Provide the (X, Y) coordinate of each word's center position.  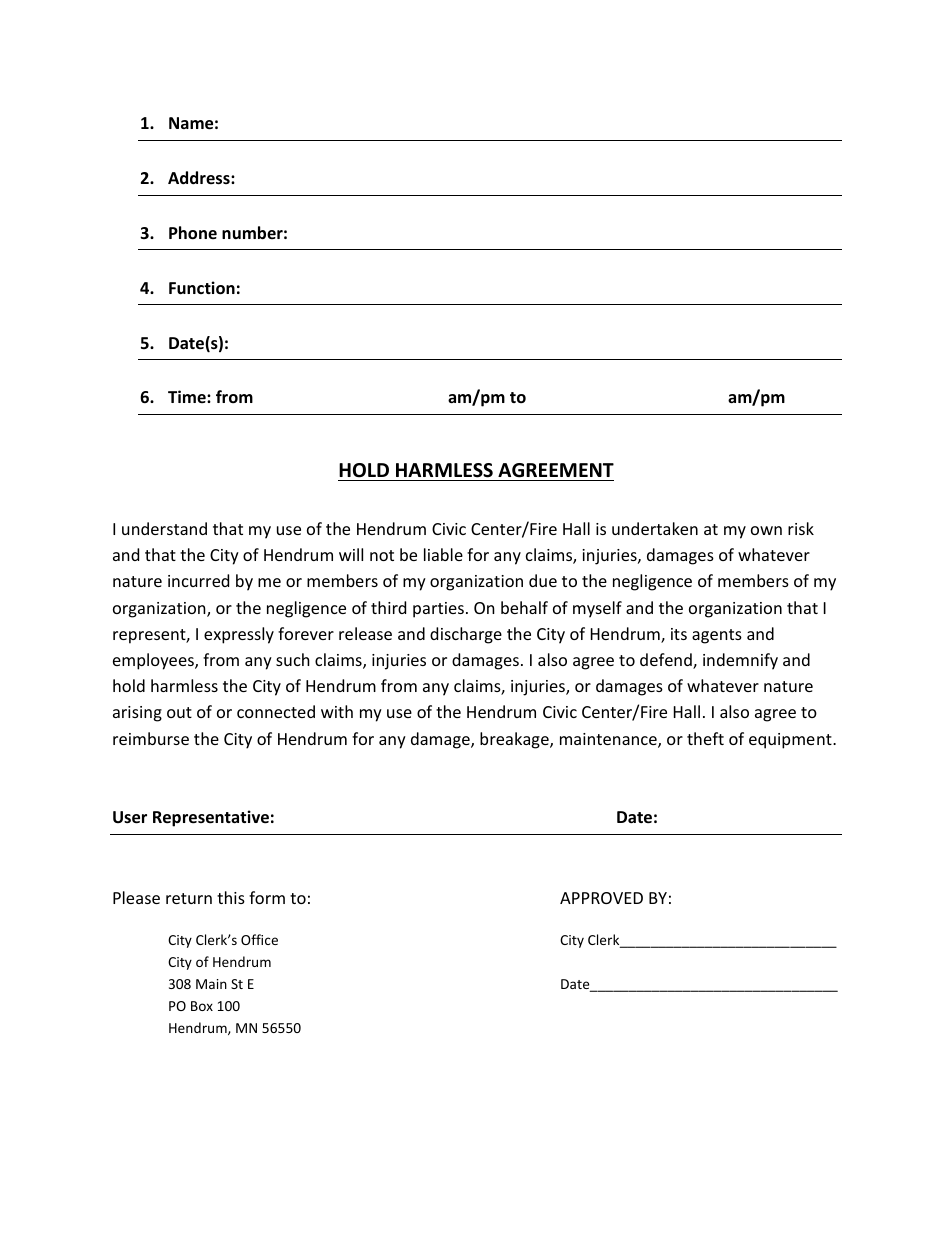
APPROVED (601, 898)
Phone (193, 233)
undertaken (655, 528)
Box (202, 1006)
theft (705, 738)
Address (200, 178)
